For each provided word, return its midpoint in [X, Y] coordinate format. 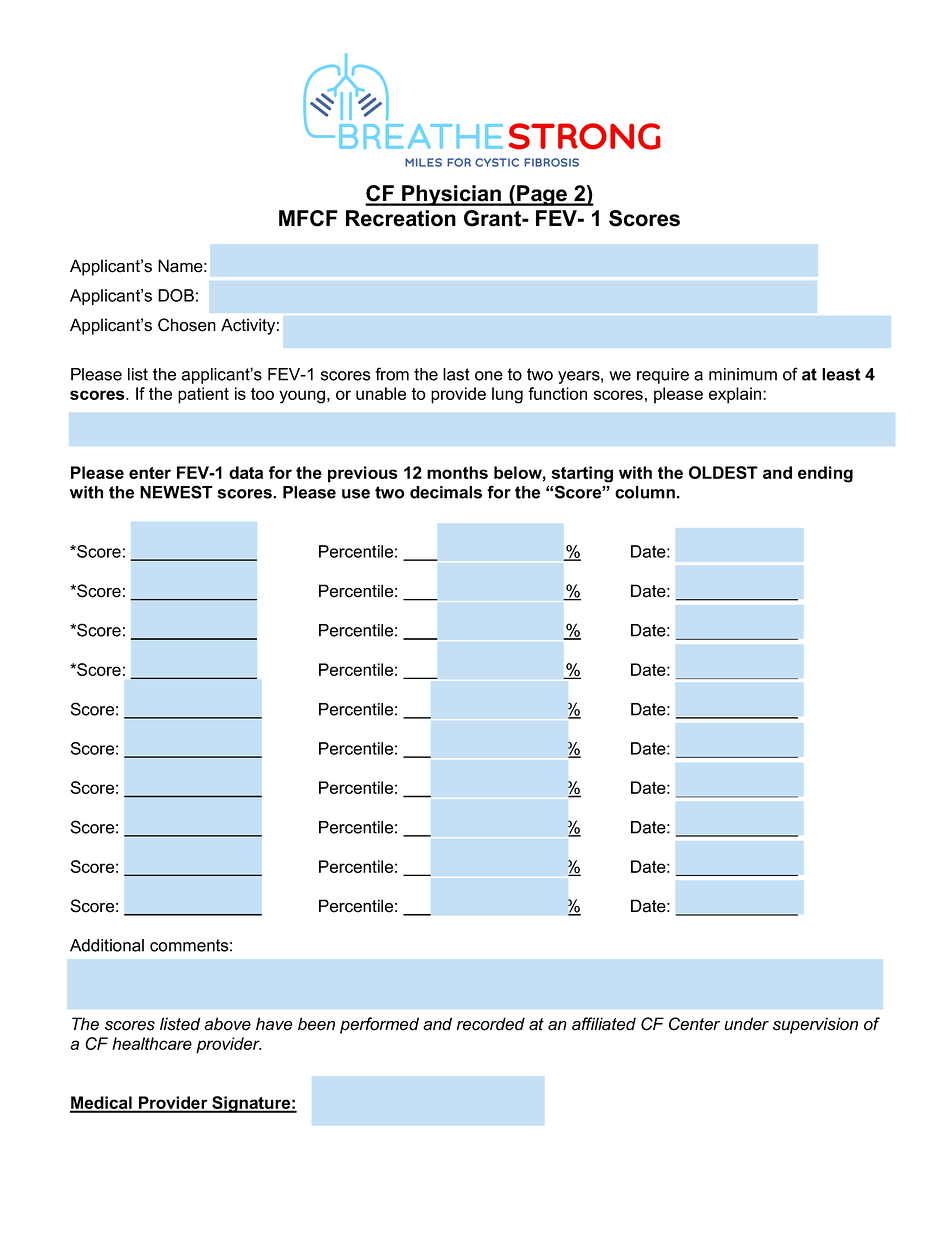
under [746, 1024]
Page [542, 195]
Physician [452, 195]
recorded [491, 1024]
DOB [176, 295]
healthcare [152, 1043]
